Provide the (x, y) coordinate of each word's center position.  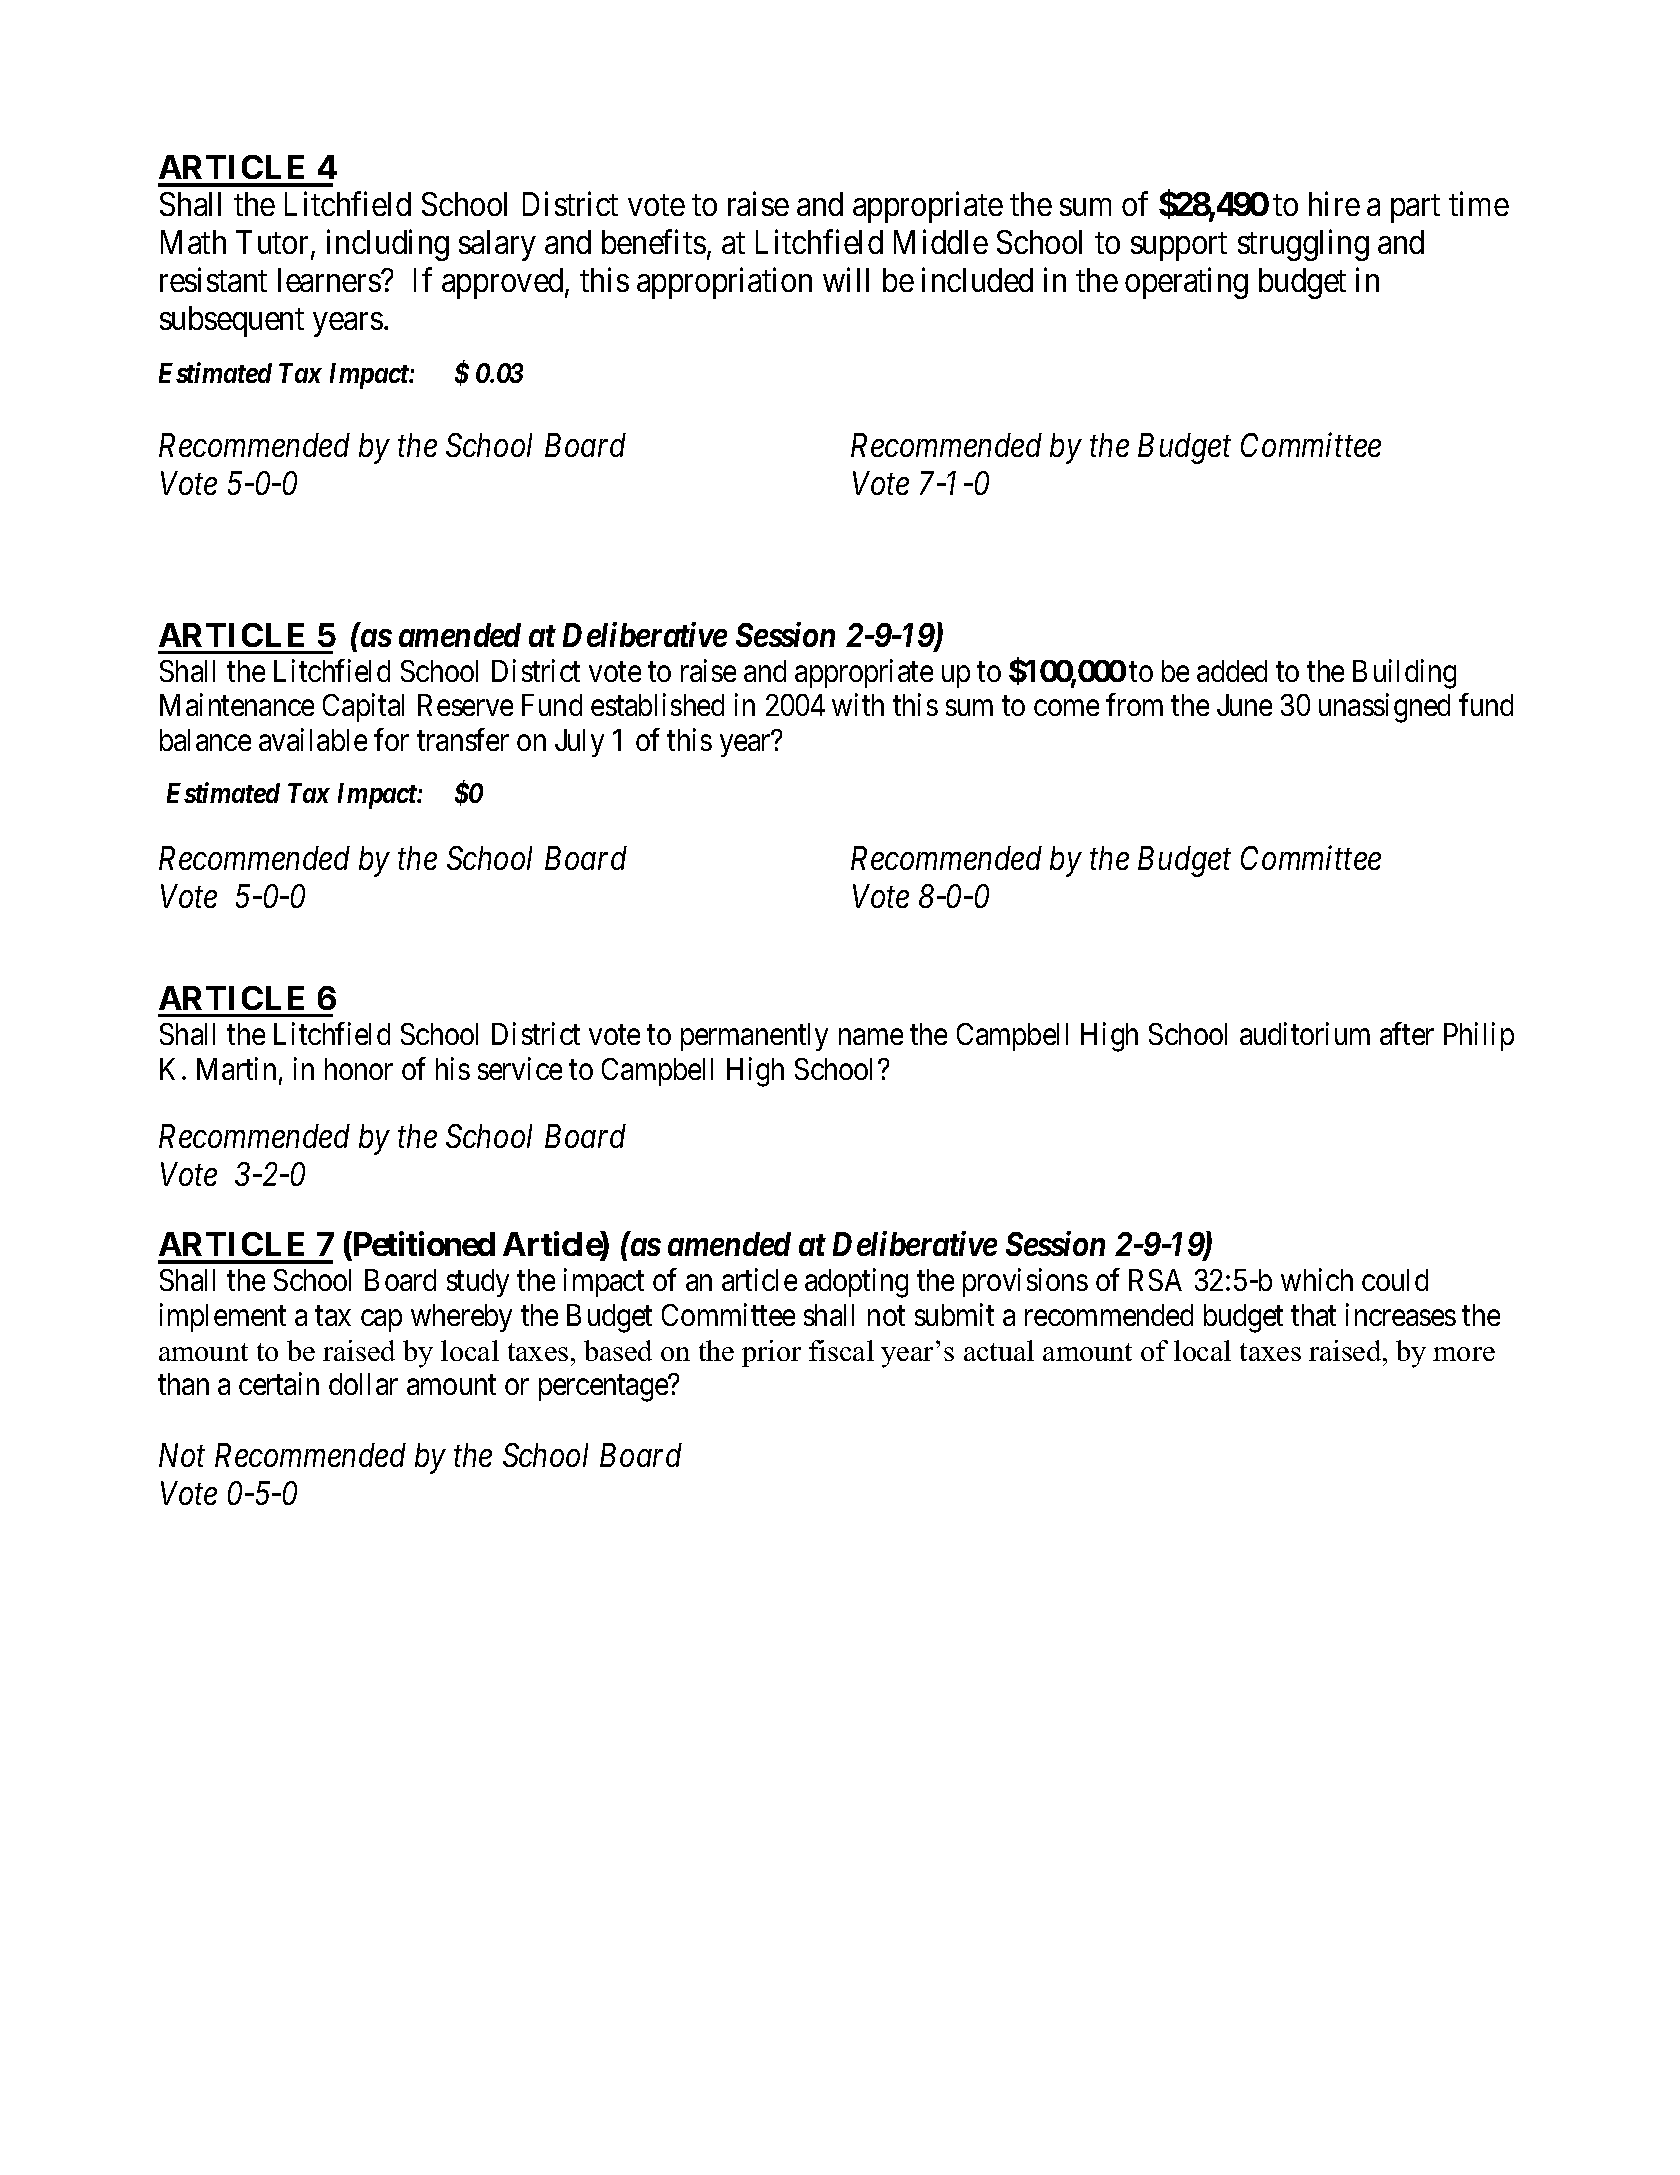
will (846, 280)
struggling (1303, 245)
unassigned (1384, 708)
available (313, 739)
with (858, 705)
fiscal (841, 1350)
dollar (363, 1384)
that (1313, 1315)
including (388, 245)
